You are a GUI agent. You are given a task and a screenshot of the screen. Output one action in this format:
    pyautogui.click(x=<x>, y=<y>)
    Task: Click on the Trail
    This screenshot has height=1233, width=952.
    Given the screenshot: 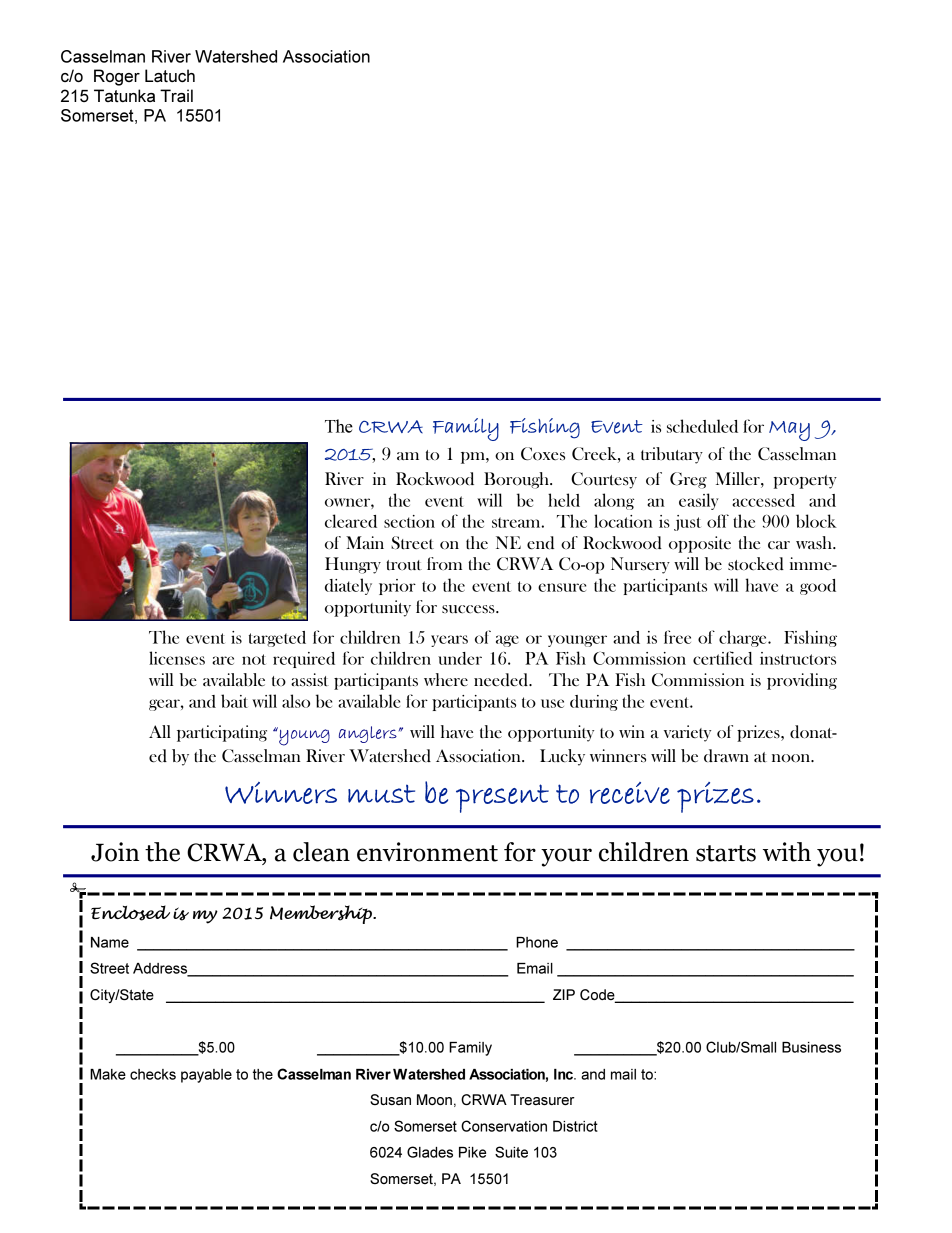 What is the action you would take?
    pyautogui.click(x=176, y=95)
